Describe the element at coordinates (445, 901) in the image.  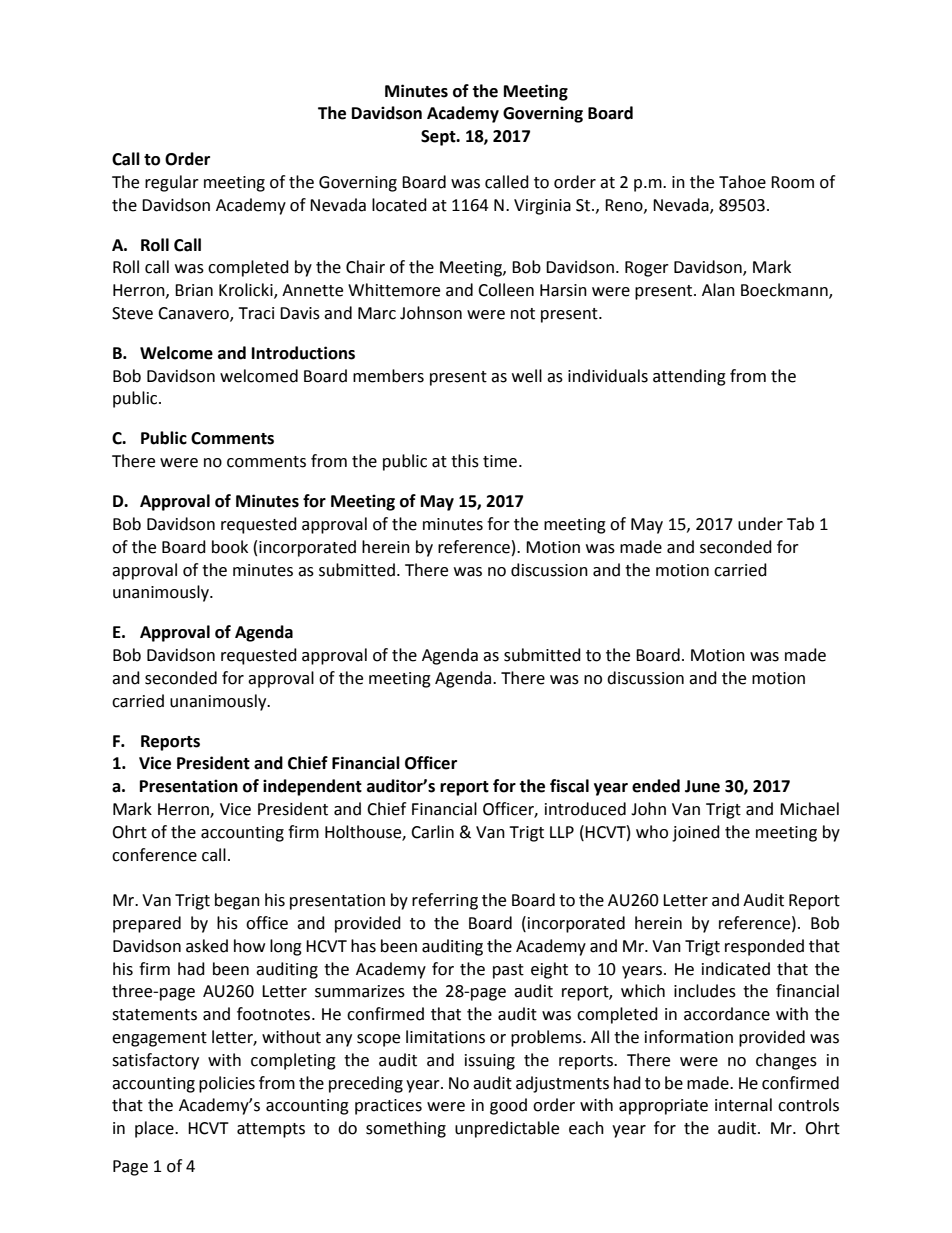
I see `referring` at that location.
